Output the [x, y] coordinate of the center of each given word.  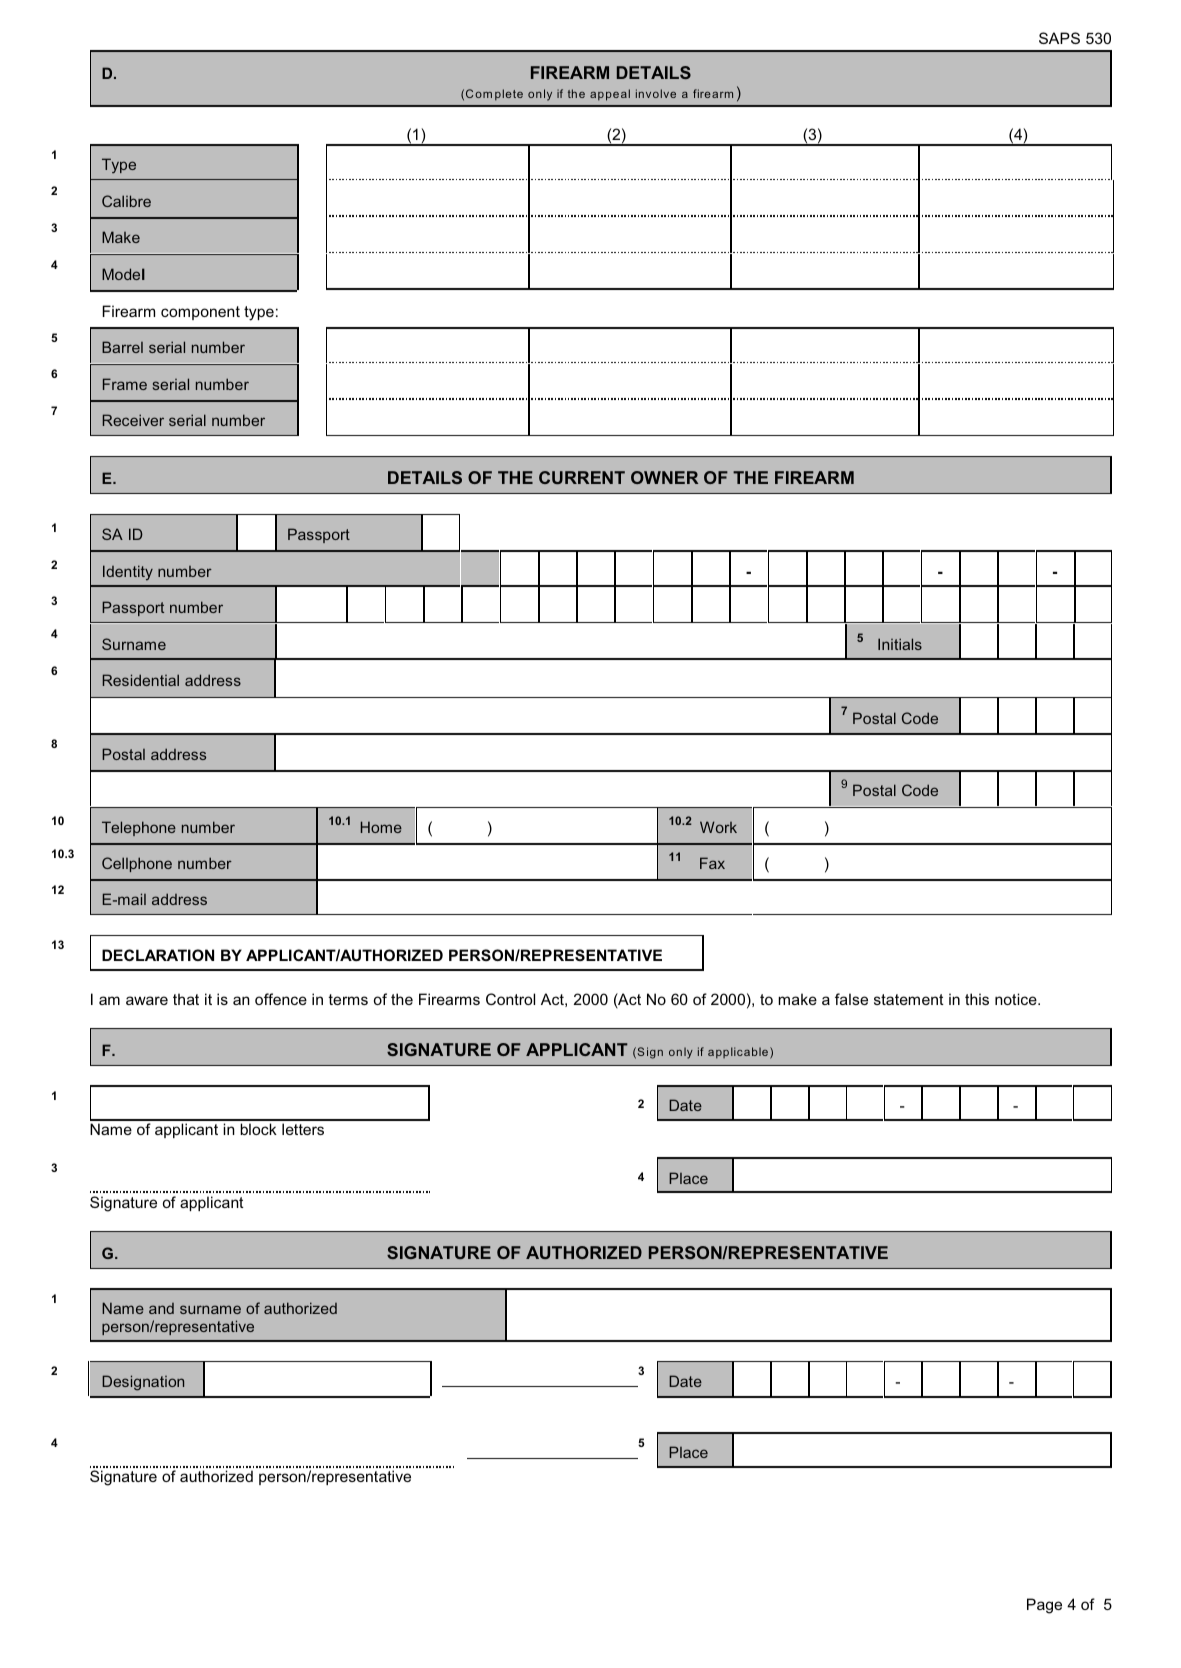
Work [718, 827]
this [977, 999]
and [161, 1308]
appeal [610, 95]
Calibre [126, 201]
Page [1044, 1606]
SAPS [1059, 38]
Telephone [139, 828]
